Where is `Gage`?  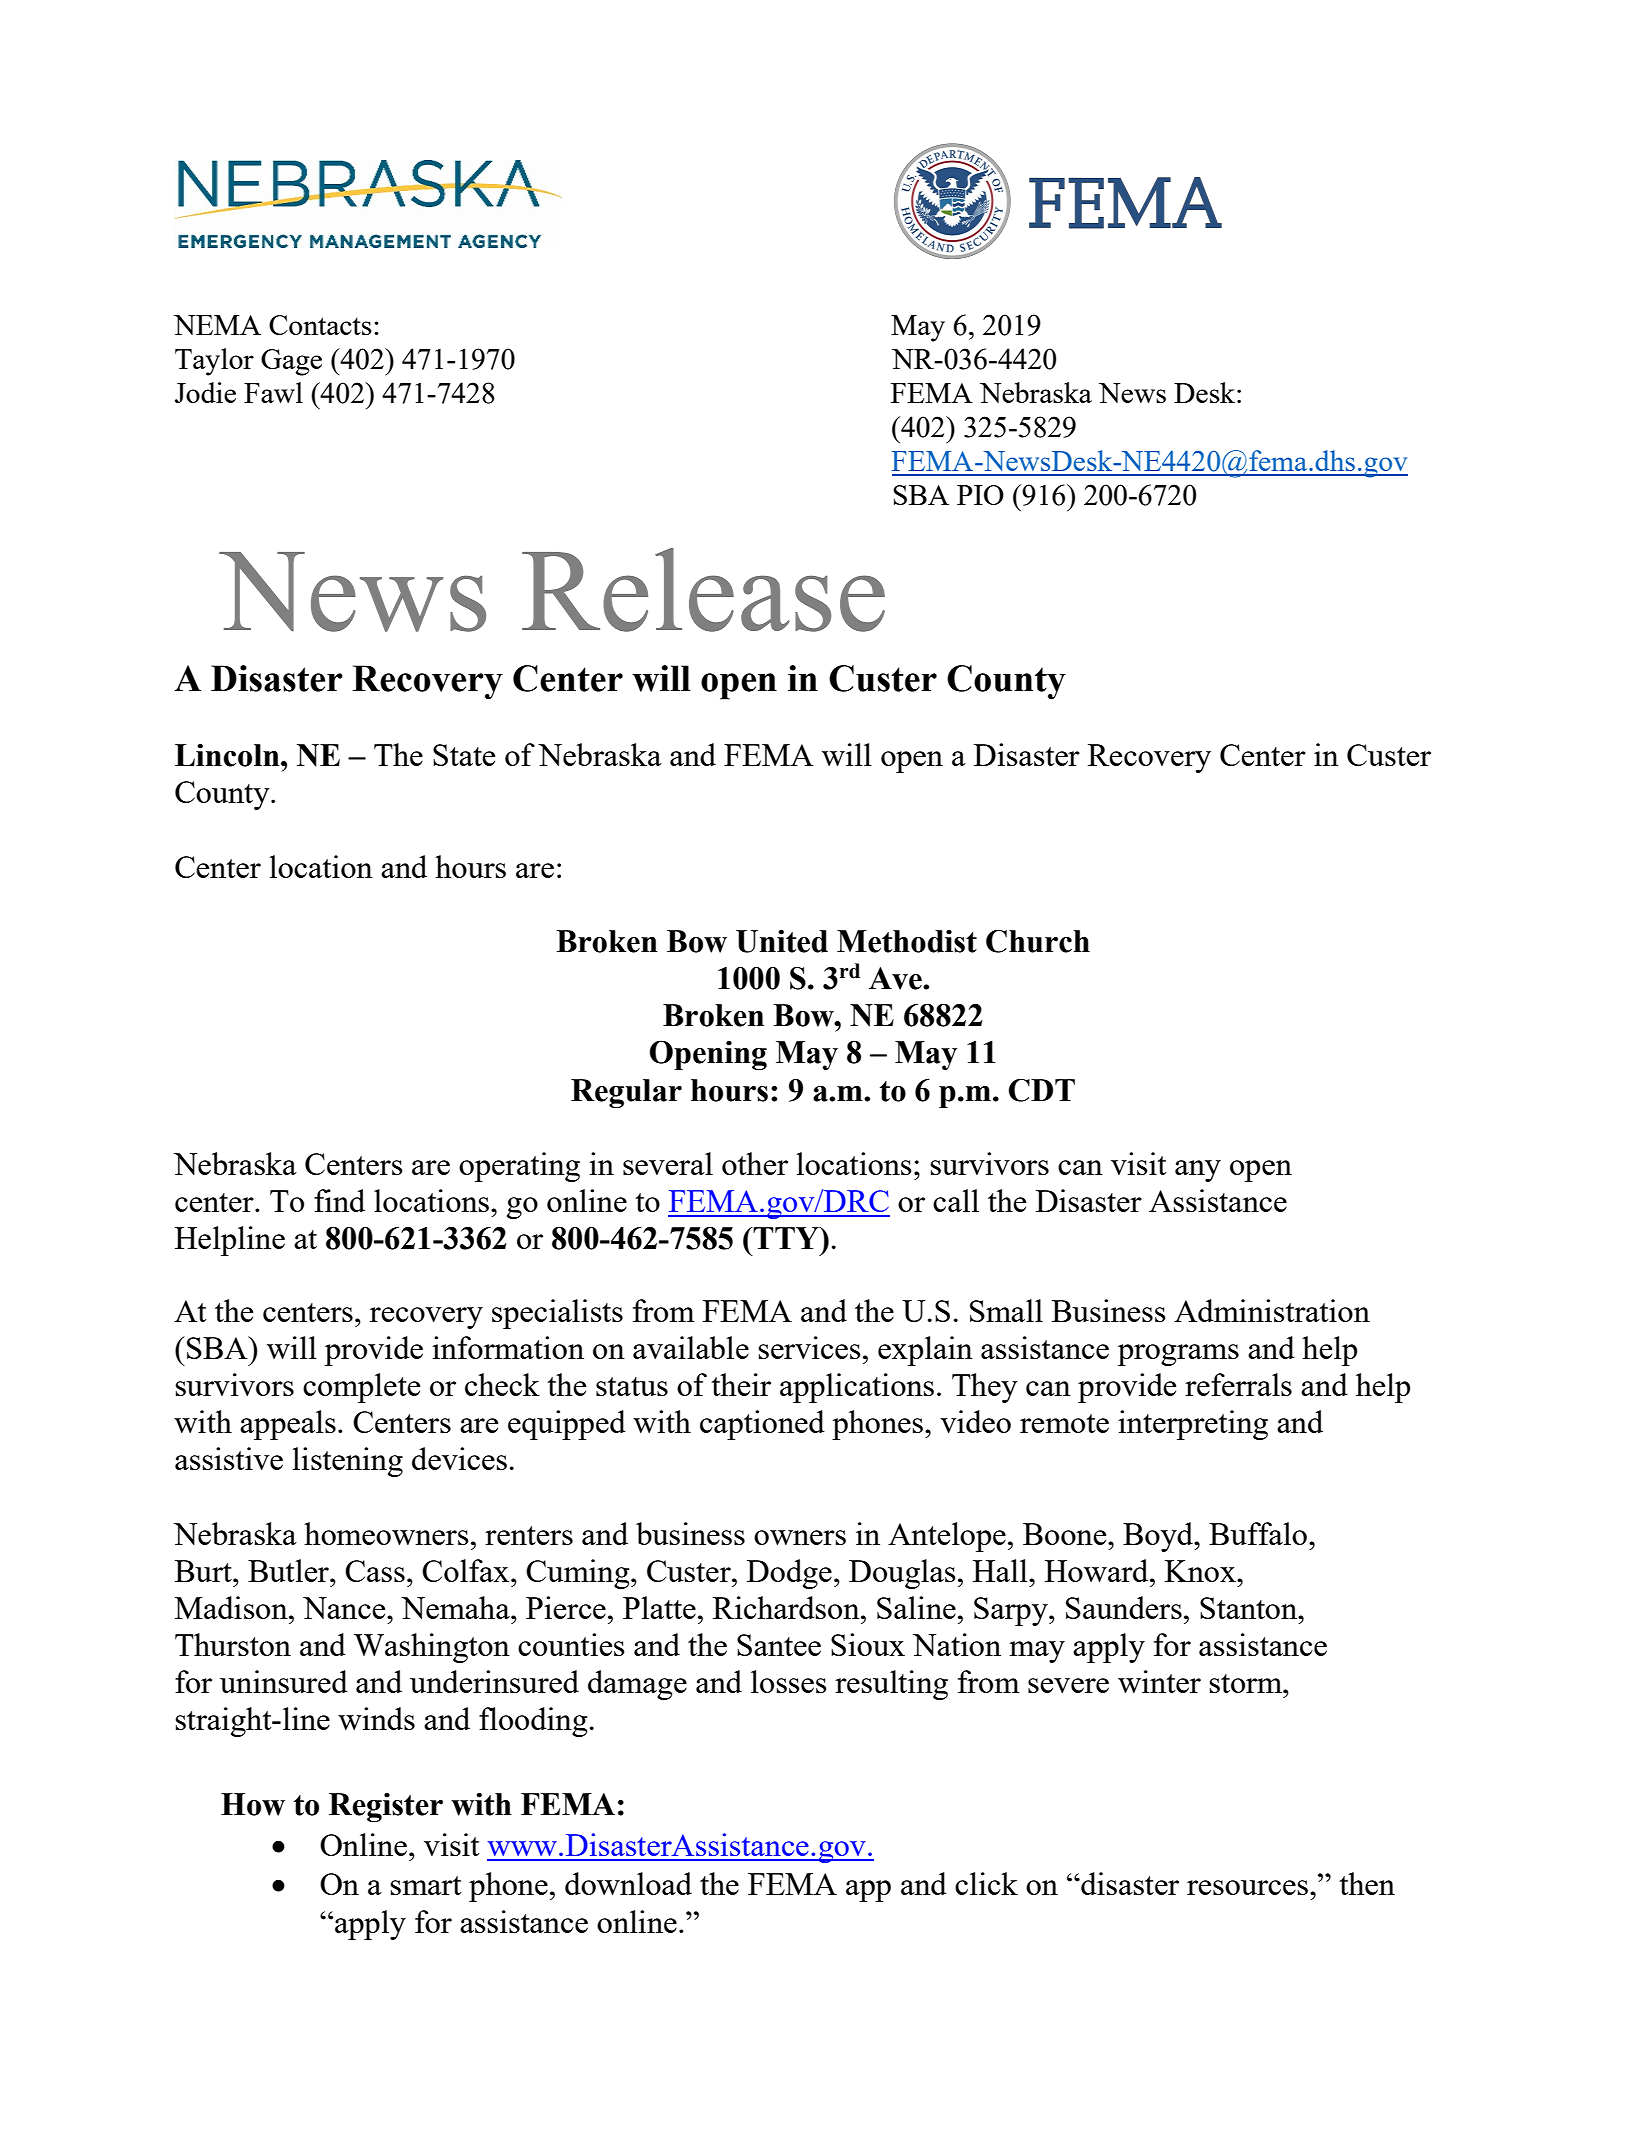 Gage is located at coordinates (291, 362).
